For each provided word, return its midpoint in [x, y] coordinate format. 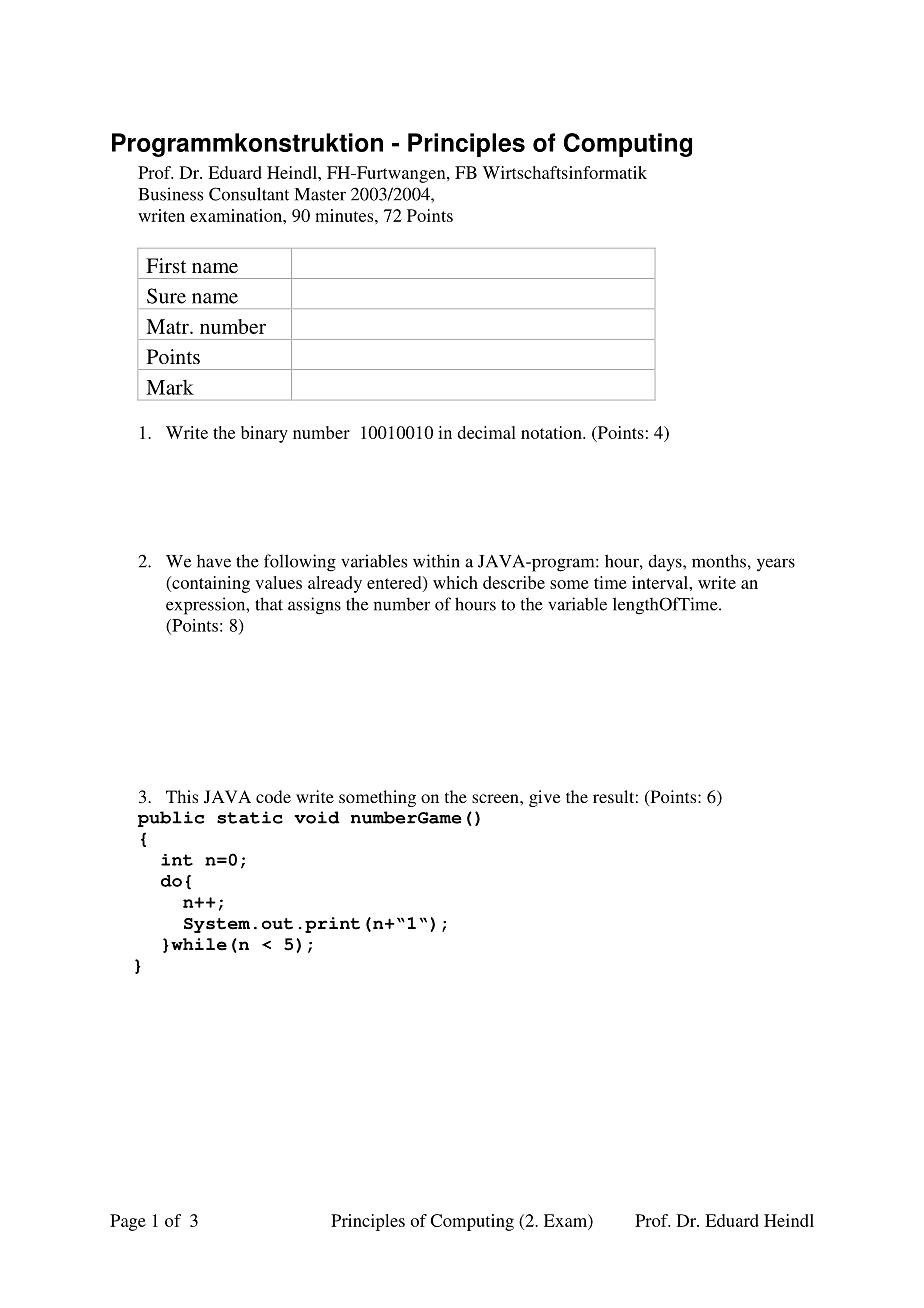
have [214, 561]
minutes [345, 215]
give [544, 798]
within [436, 561]
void [317, 817]
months [719, 561]
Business [170, 194]
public [171, 819]
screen [496, 798]
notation [552, 432]
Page [128, 1222]
